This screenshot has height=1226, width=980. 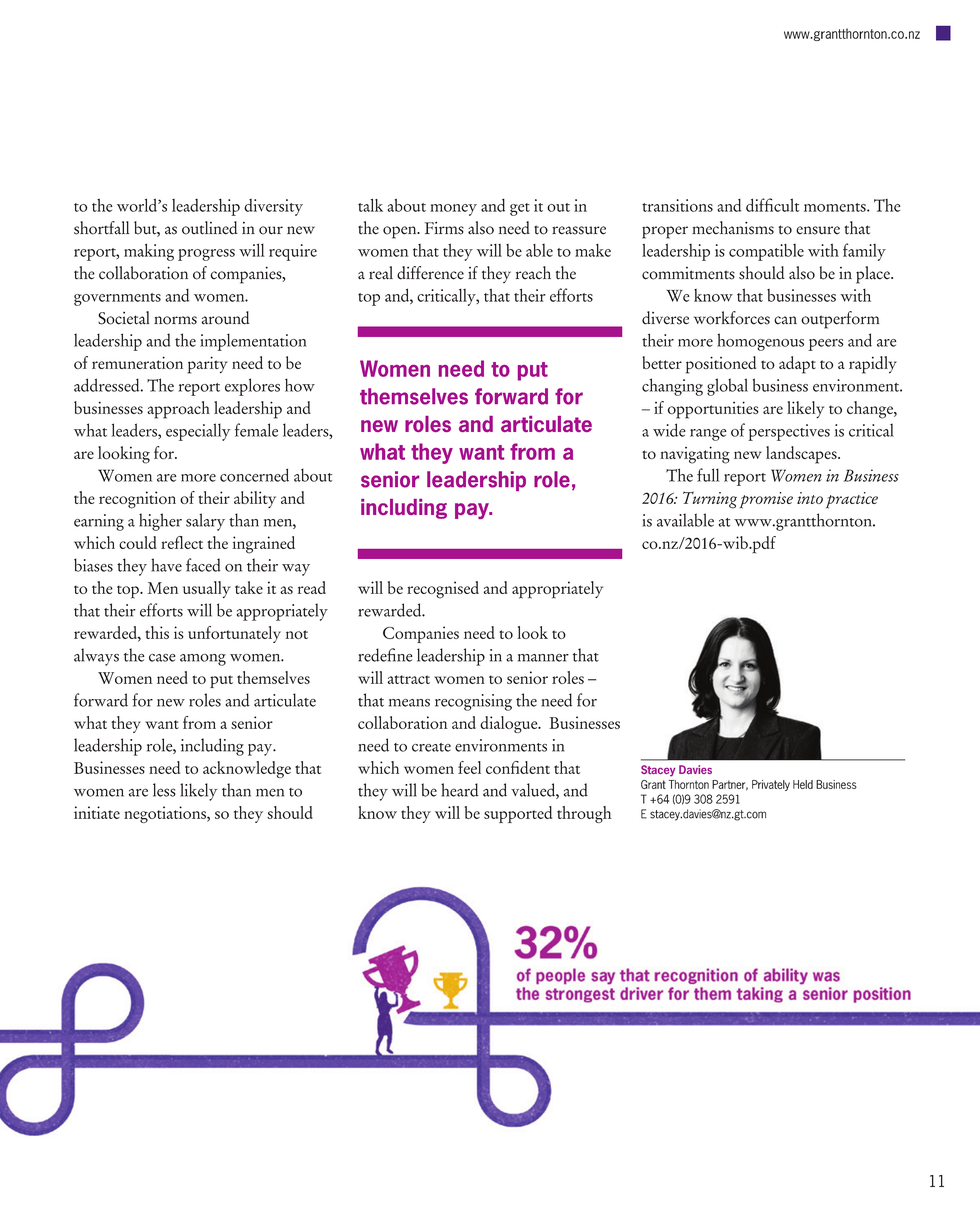 I want to click on recognised, so click(x=443, y=590).
